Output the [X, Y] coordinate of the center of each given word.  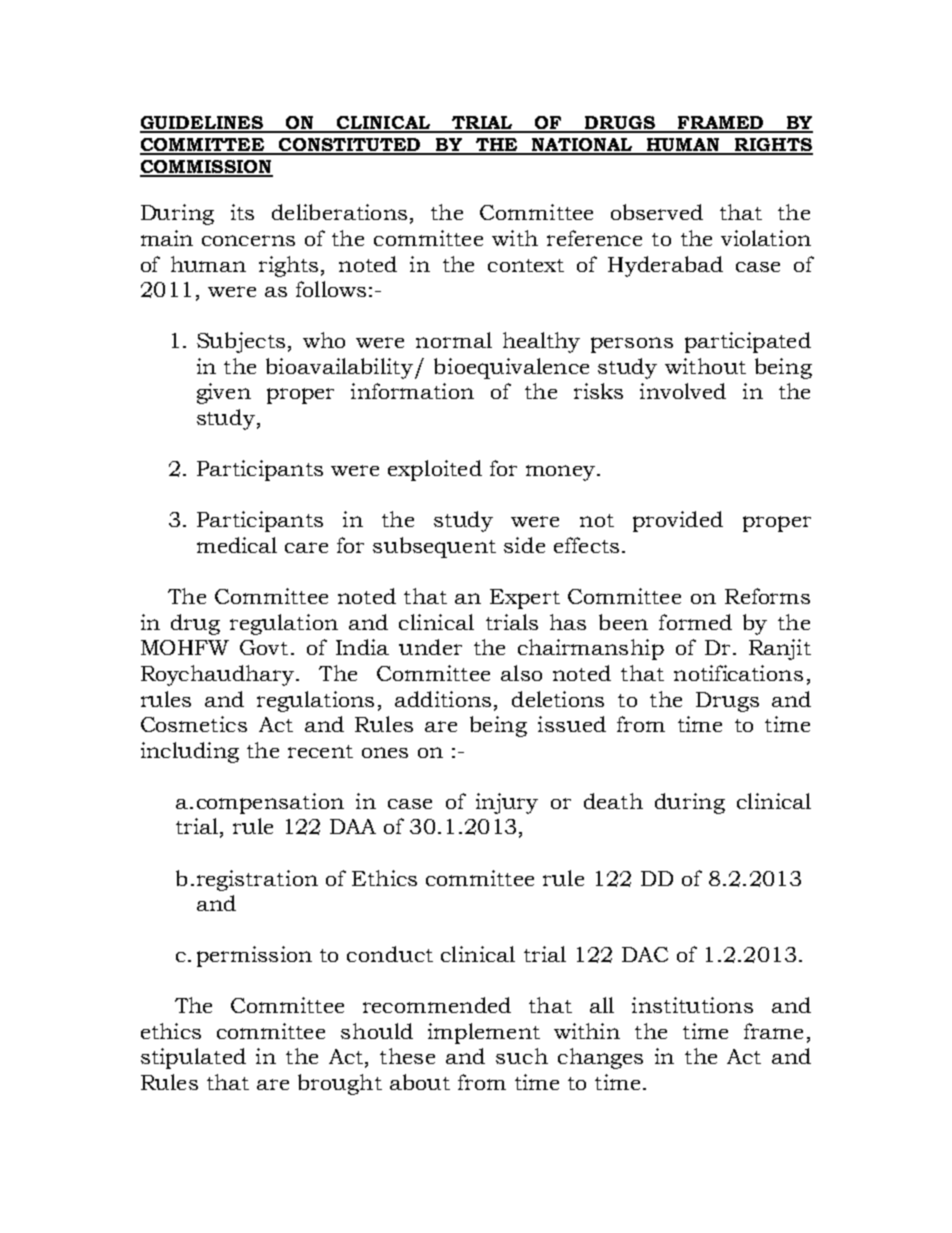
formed [695, 622]
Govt [264, 647]
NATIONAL [582, 146]
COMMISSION [206, 168]
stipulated [193, 1058]
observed [657, 212]
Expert [525, 599]
